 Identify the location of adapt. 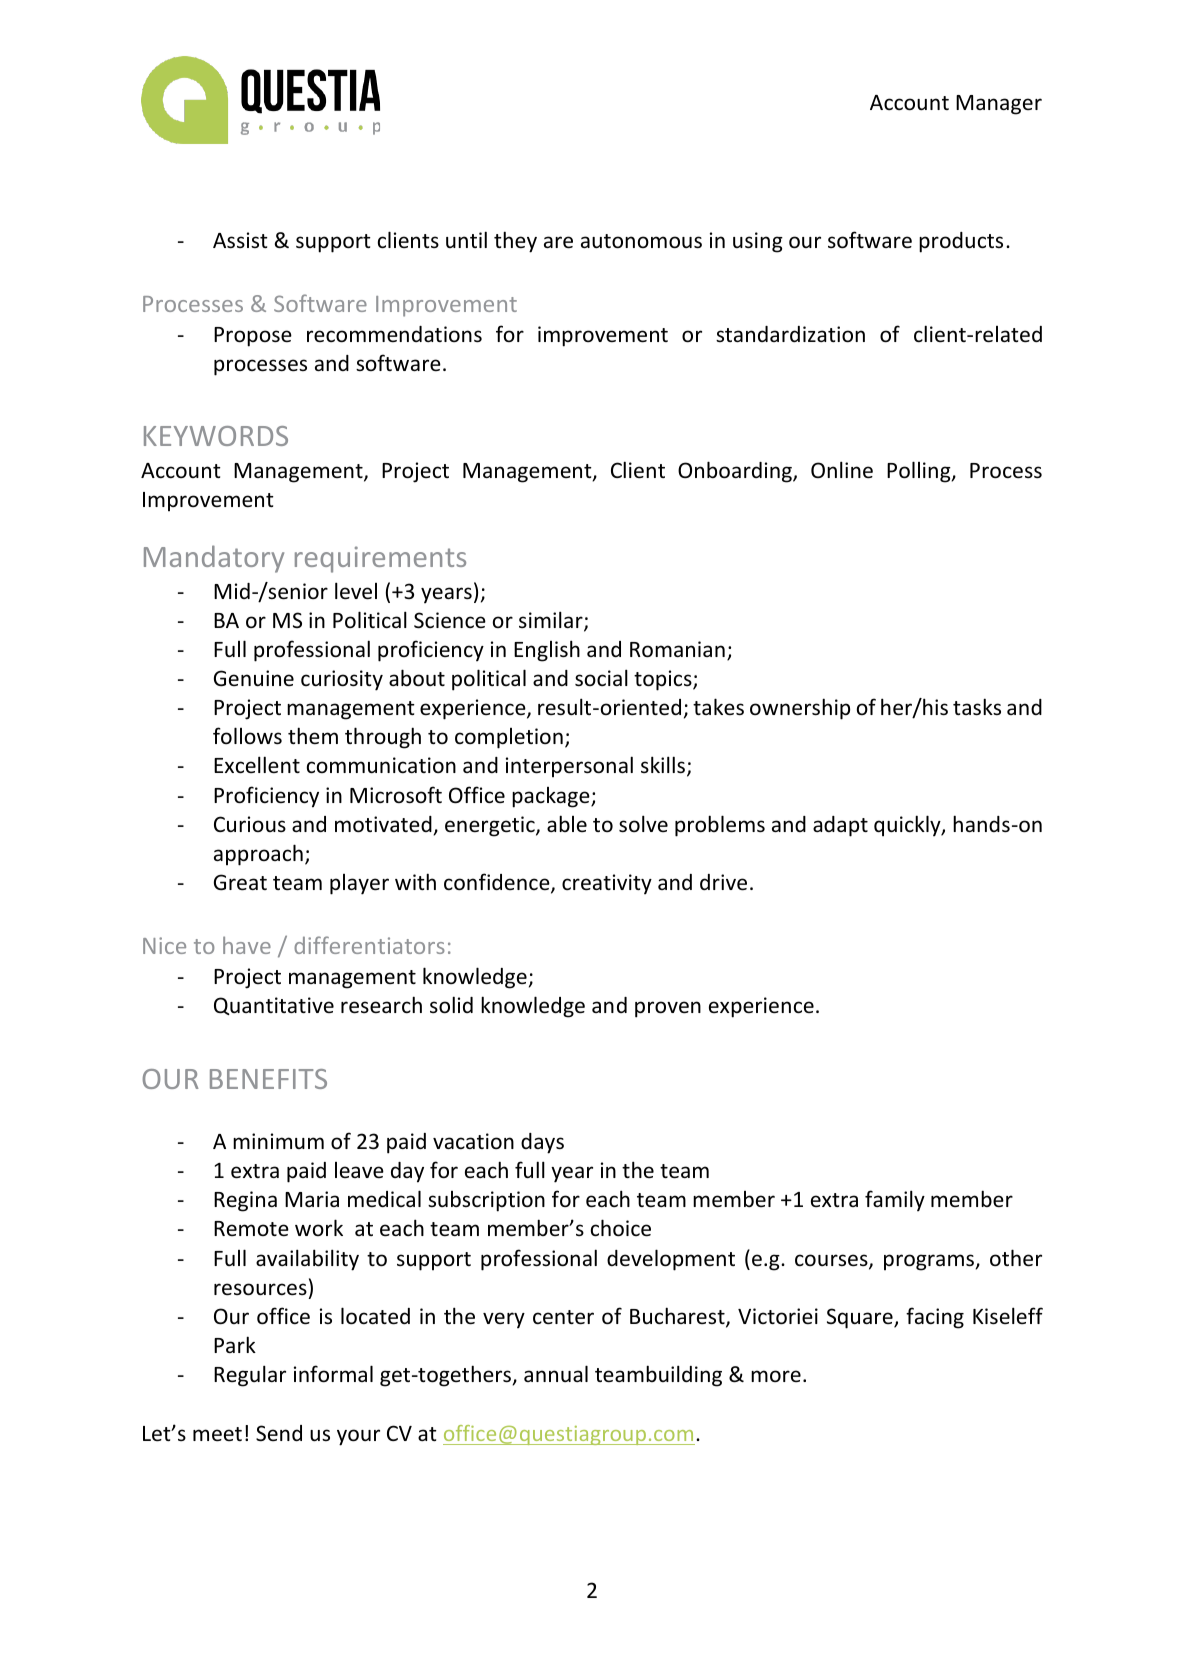
(840, 826).
